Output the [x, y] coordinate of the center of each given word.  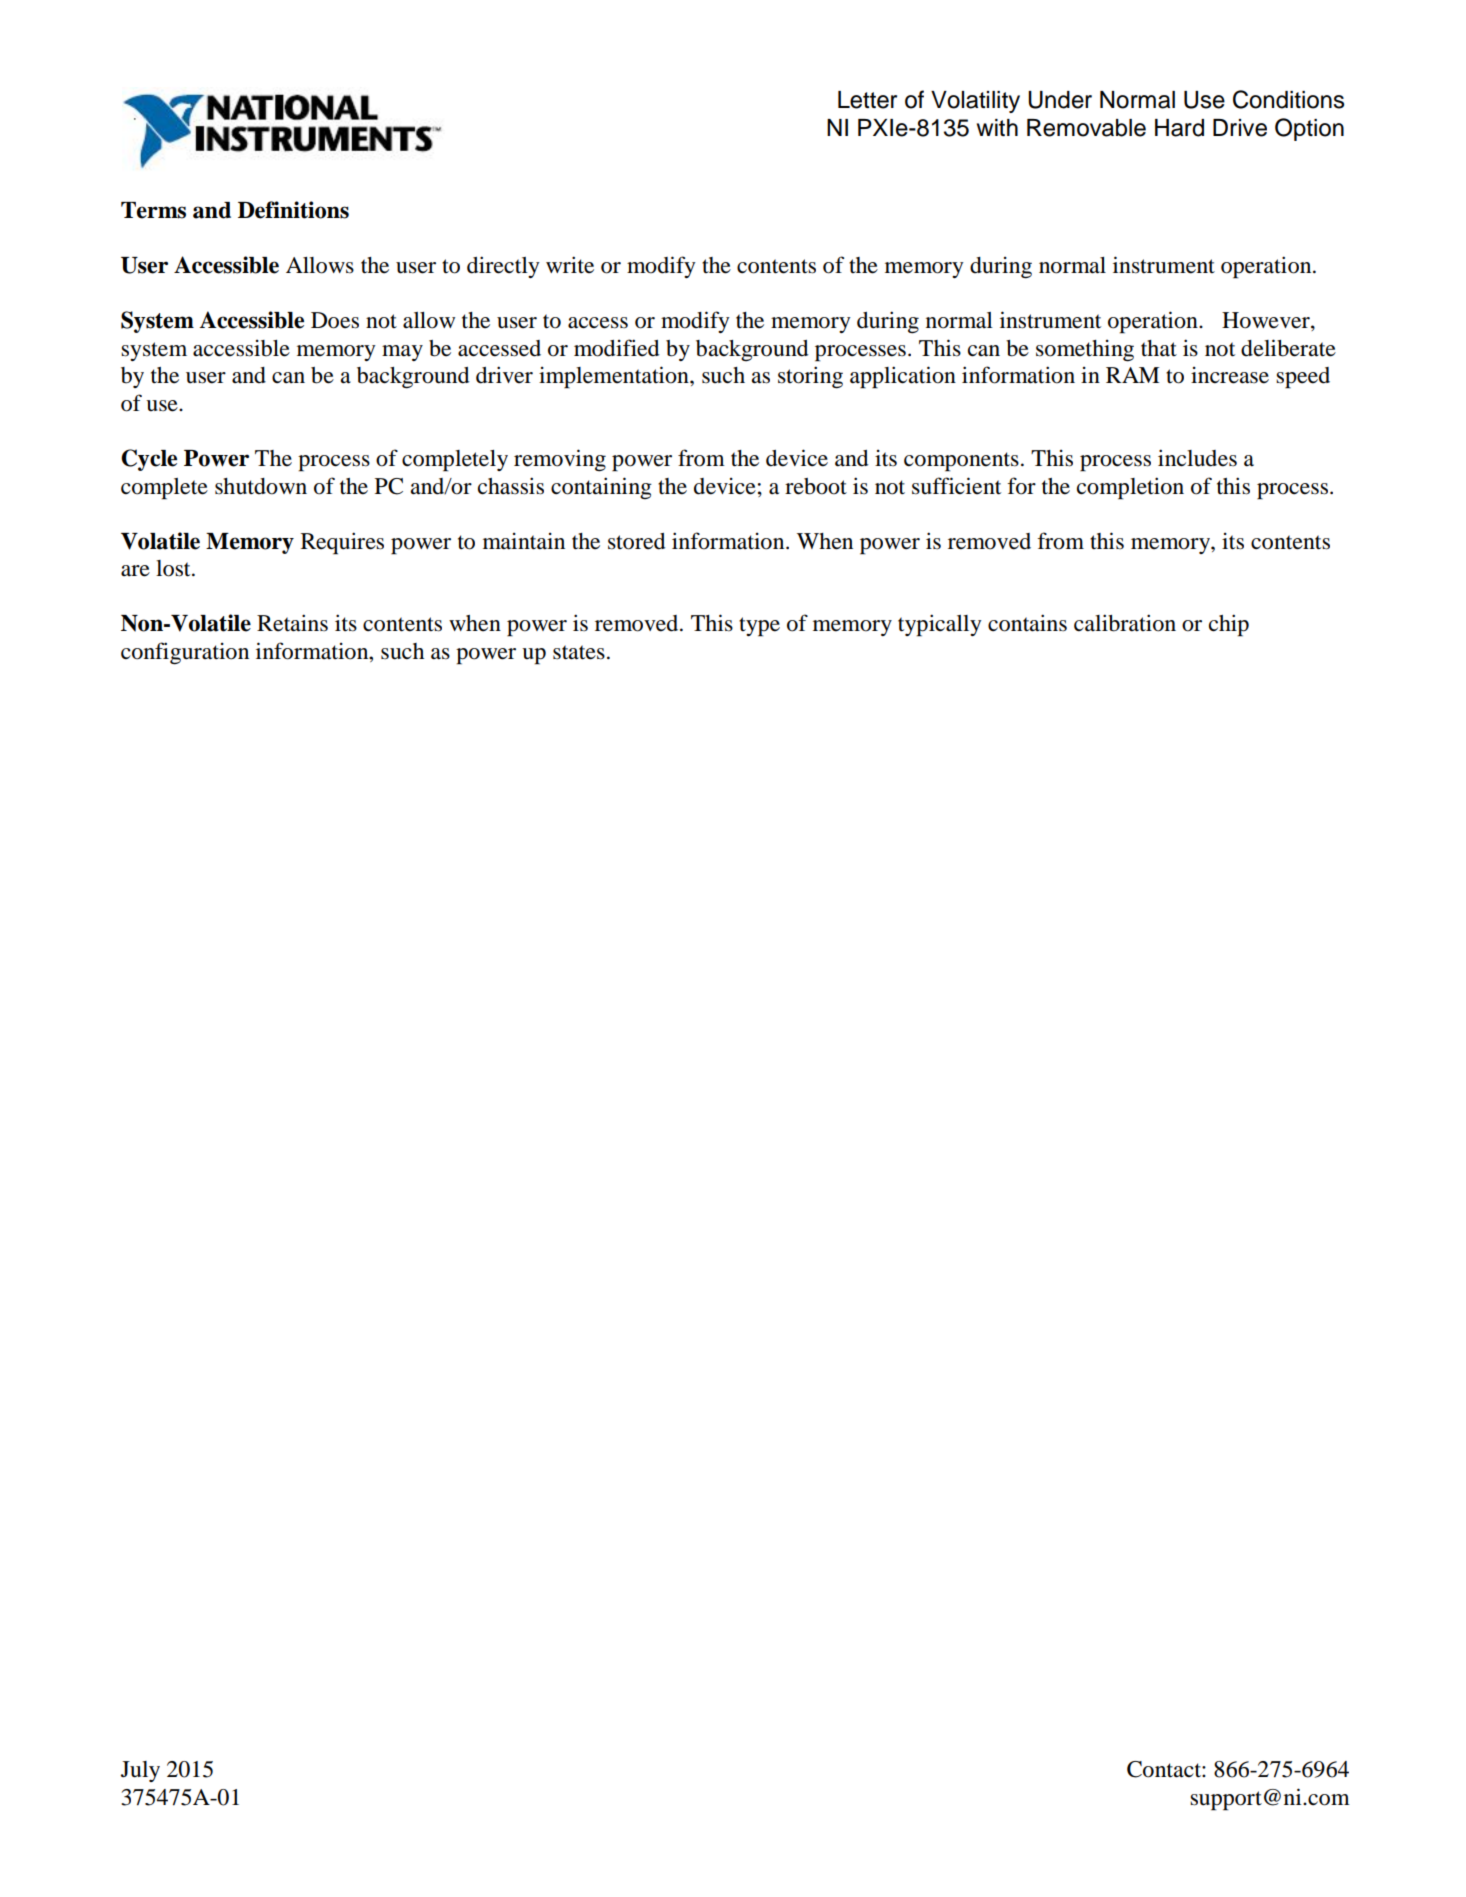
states [579, 652]
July [140, 1771]
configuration [185, 653]
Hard [1179, 128]
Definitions [293, 210]
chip [1229, 625]
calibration [1125, 623]
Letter [867, 100]
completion [1130, 488]
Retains [292, 623]
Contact [1165, 1769]
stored [636, 541]
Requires [342, 543]
